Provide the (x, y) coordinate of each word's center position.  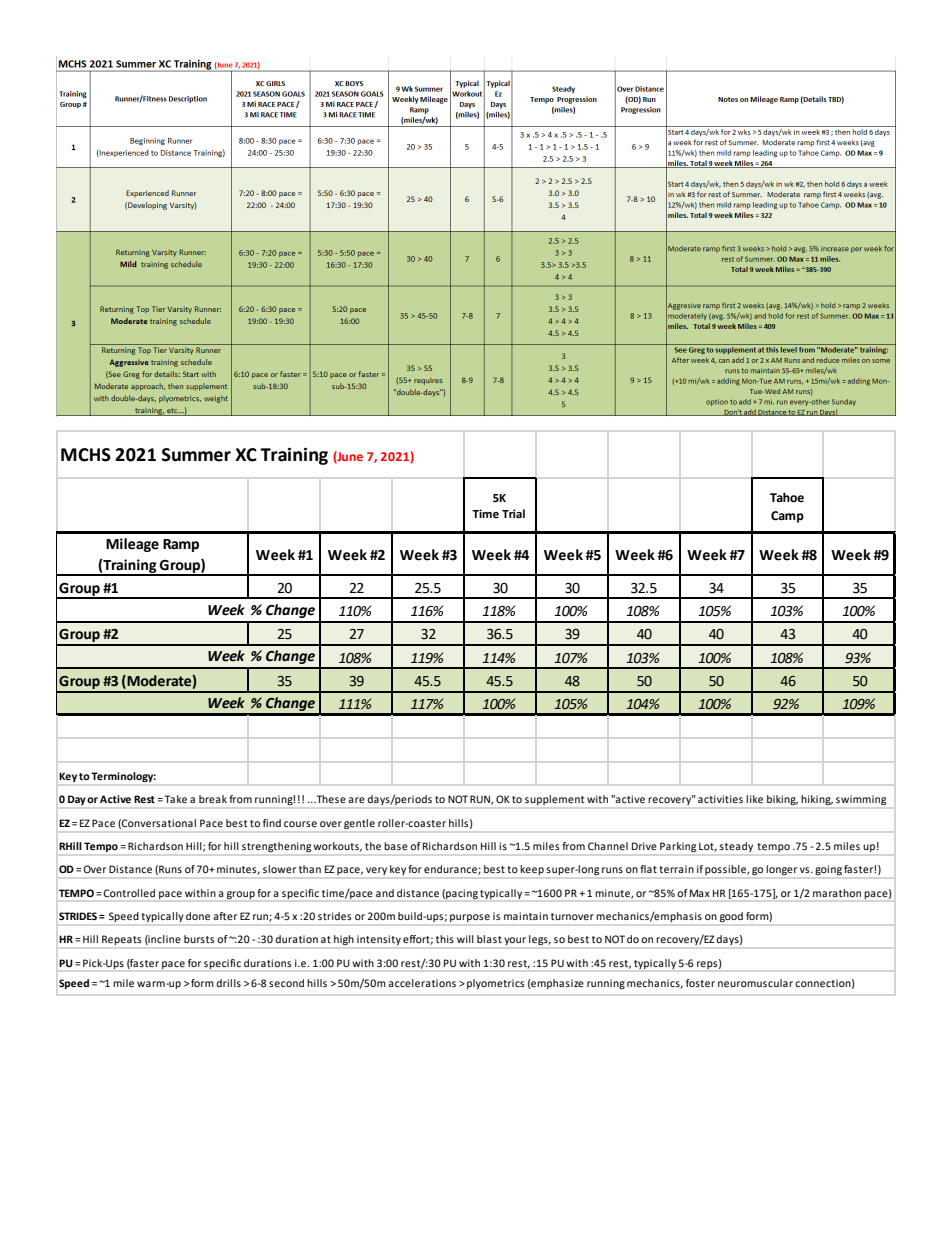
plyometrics (495, 984)
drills (228, 983)
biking (782, 800)
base (396, 846)
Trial (513, 513)
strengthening (276, 847)
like (754, 799)
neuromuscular (755, 983)
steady (736, 847)
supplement (555, 800)
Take (176, 799)
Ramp (181, 545)
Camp (787, 517)
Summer (196, 455)
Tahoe (787, 497)
